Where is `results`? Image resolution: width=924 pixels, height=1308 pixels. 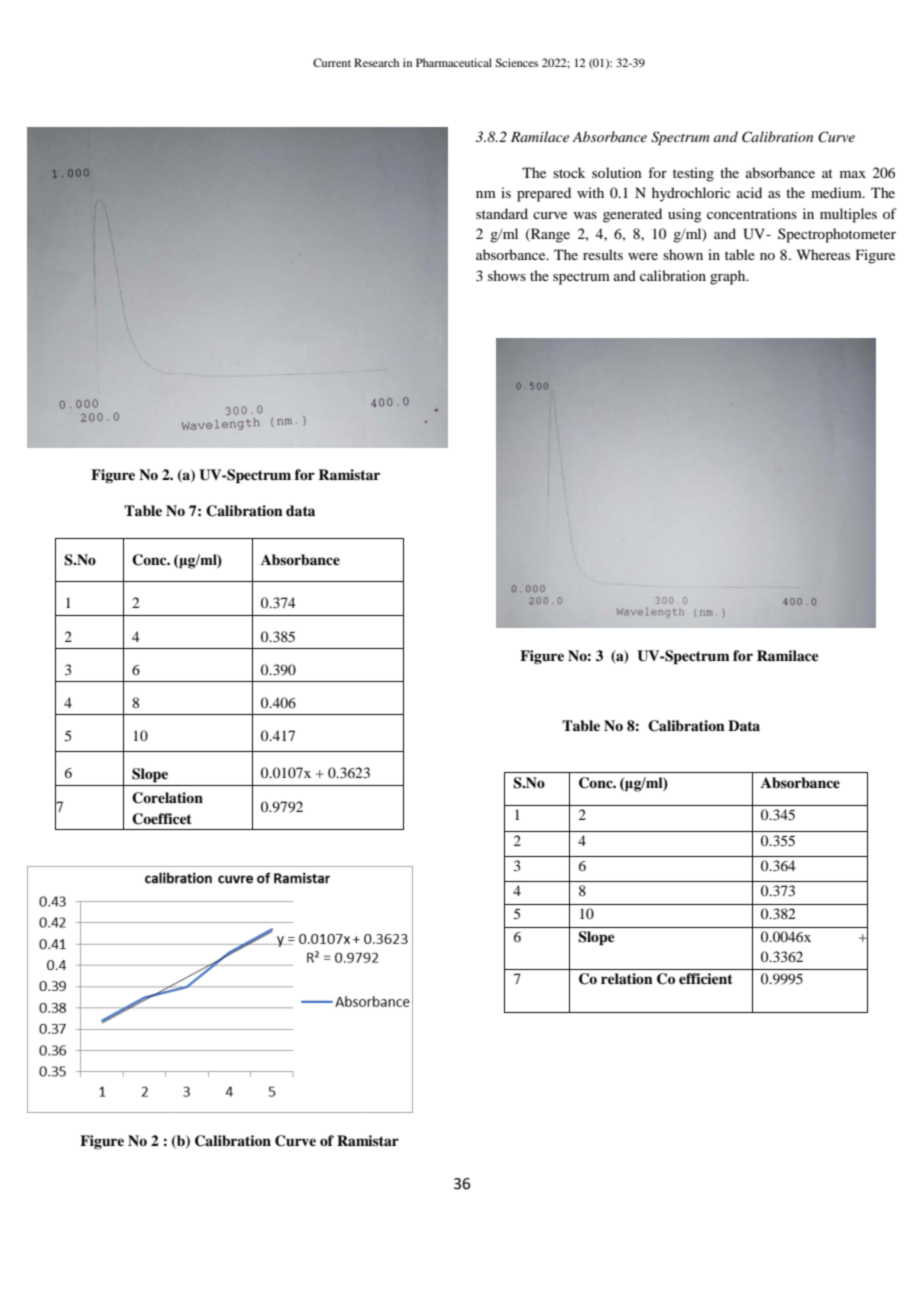 results is located at coordinates (603, 254).
